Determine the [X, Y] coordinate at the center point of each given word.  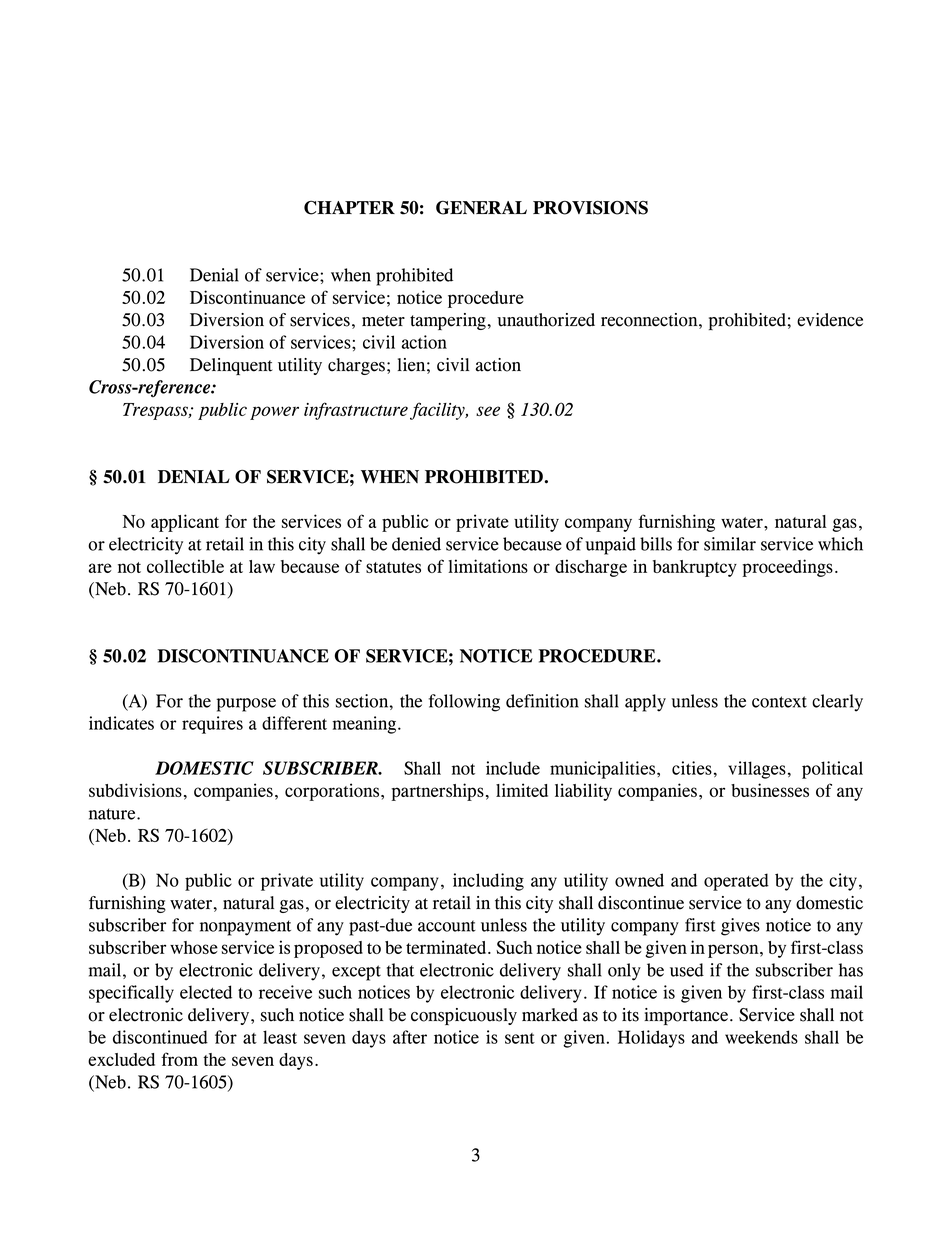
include [513, 768]
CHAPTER [349, 208]
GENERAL [481, 208]
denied [416, 544]
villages [757, 770]
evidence [830, 320]
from [179, 1059]
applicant [185, 523]
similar [730, 544]
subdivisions [135, 790]
